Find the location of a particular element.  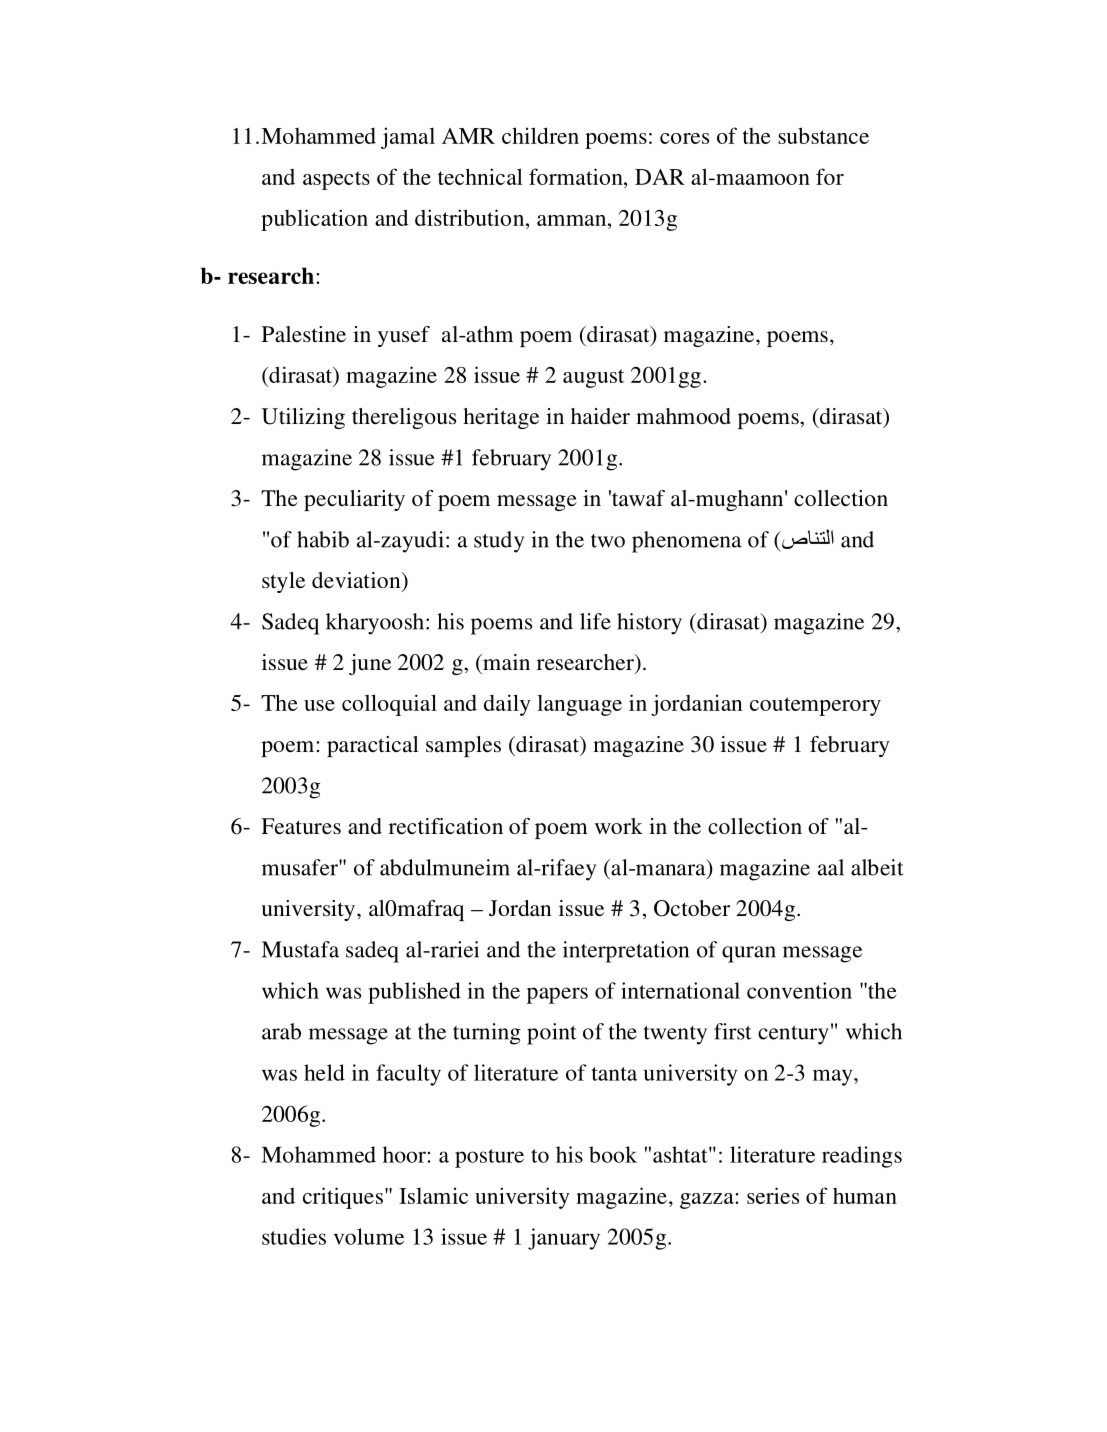

critiques is located at coordinates (343, 1198).
